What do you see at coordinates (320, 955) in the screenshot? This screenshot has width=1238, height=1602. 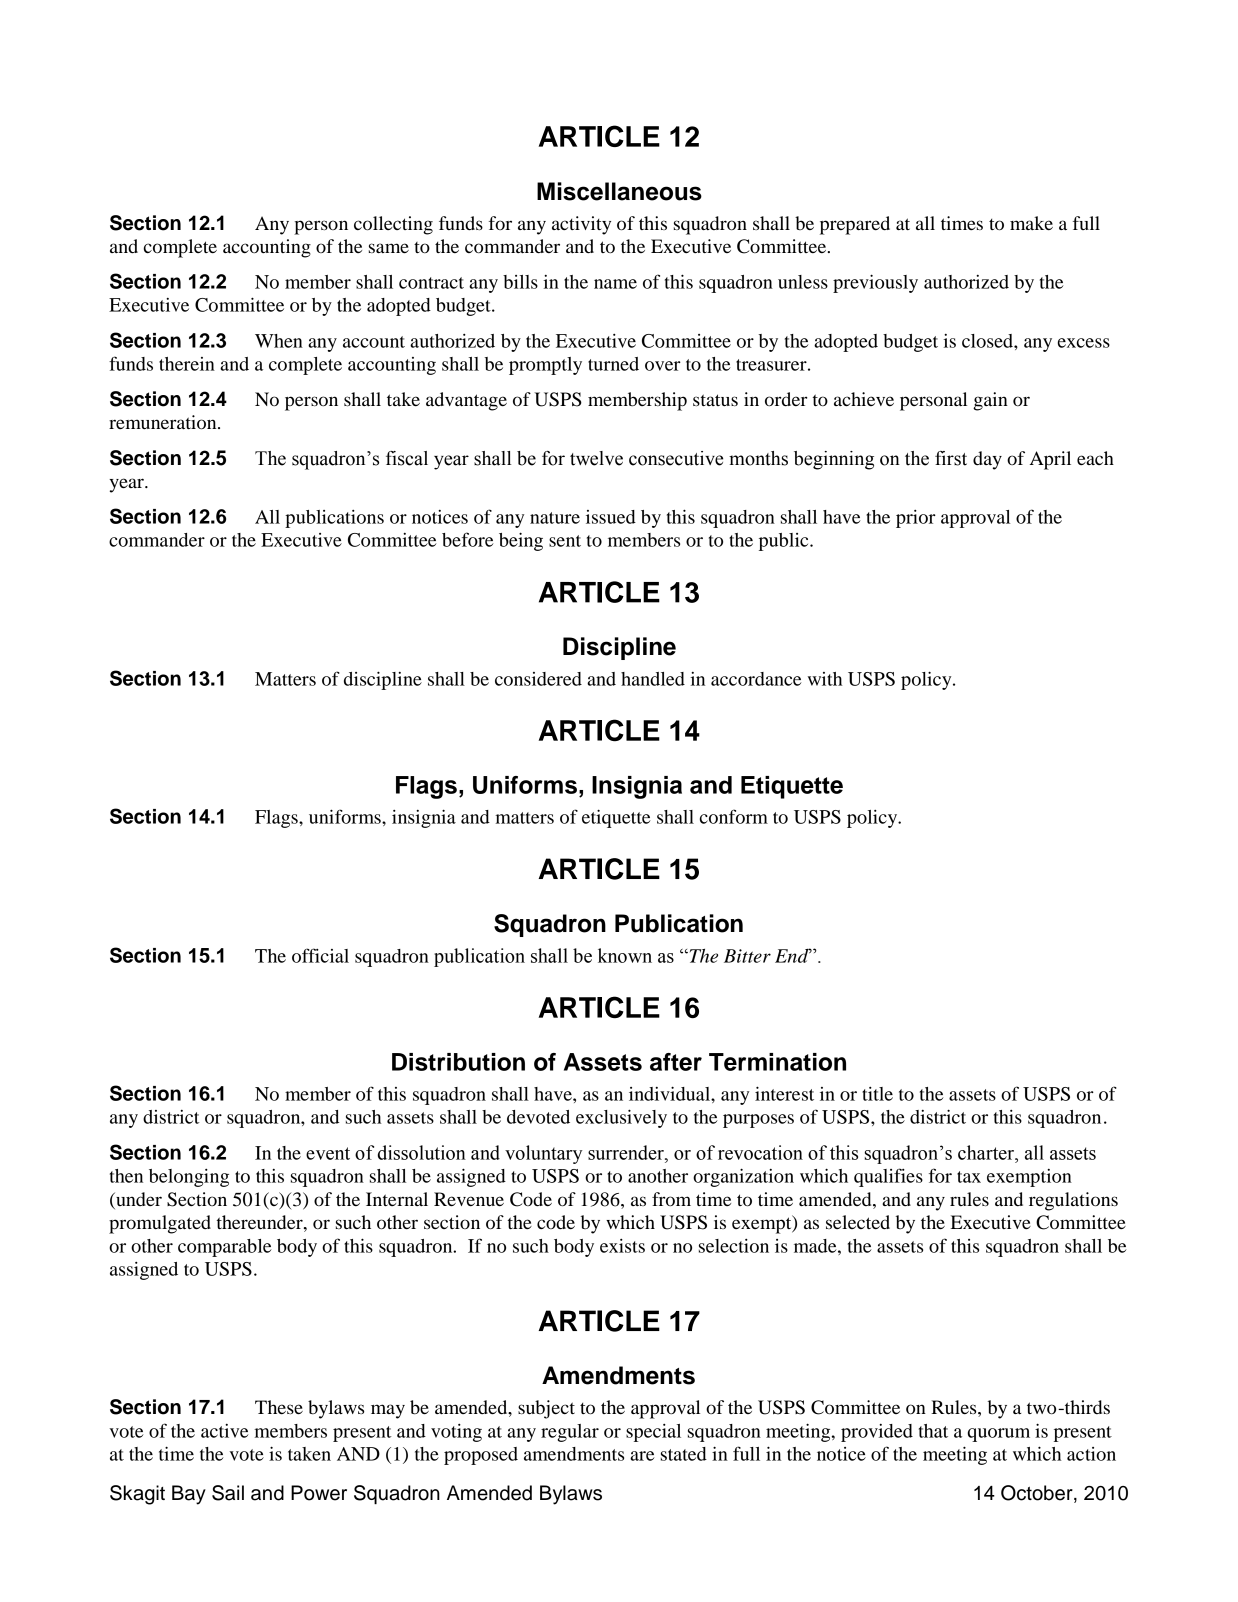 I see `official` at bounding box center [320, 955].
